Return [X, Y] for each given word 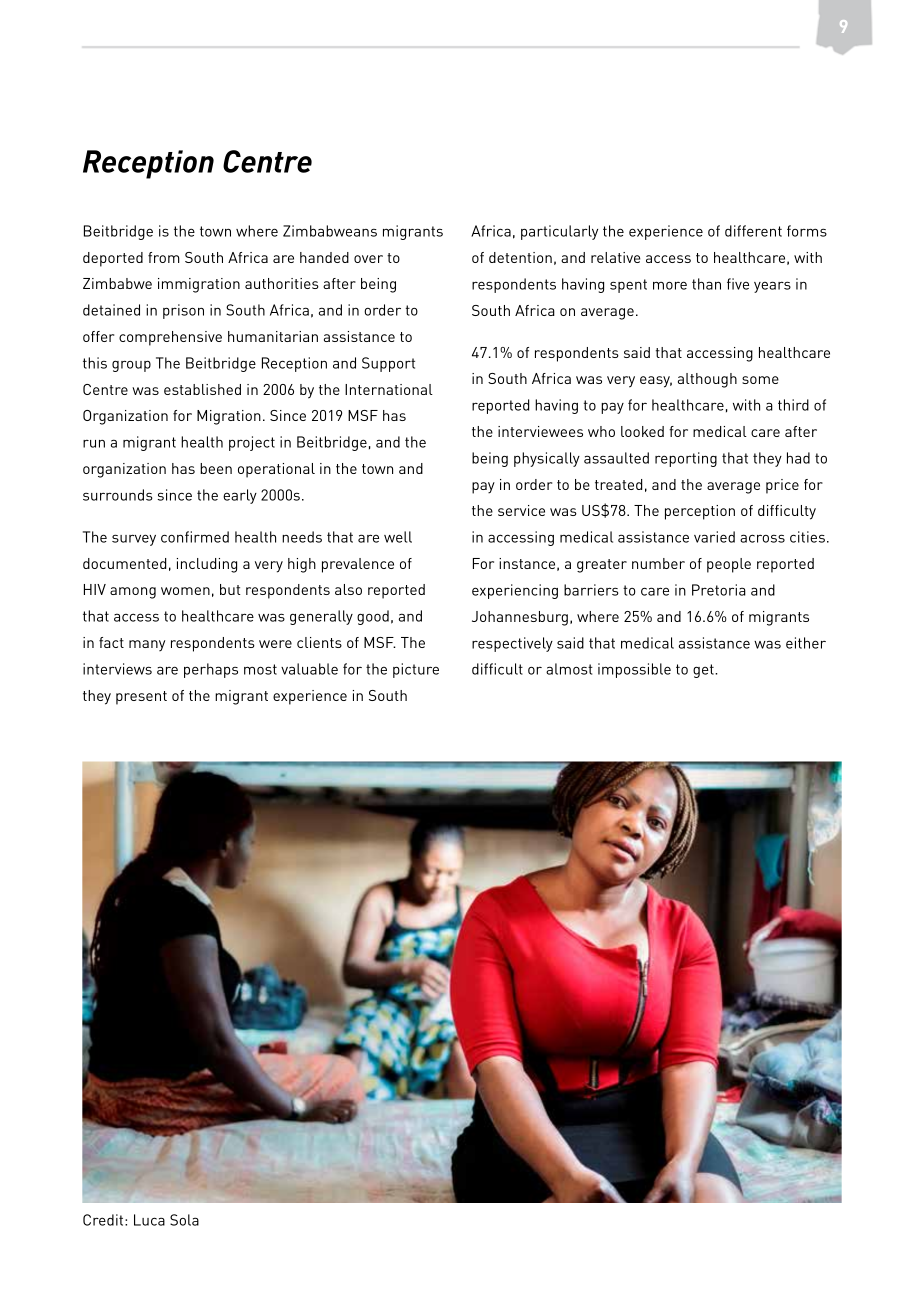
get [704, 671]
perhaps [211, 670]
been [216, 468]
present [141, 698]
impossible [634, 670]
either [806, 643]
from [164, 257]
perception [700, 512]
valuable [309, 669]
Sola [184, 1220]
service [521, 510]
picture [416, 670]
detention [520, 257]
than [706, 284]
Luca [149, 1220]
